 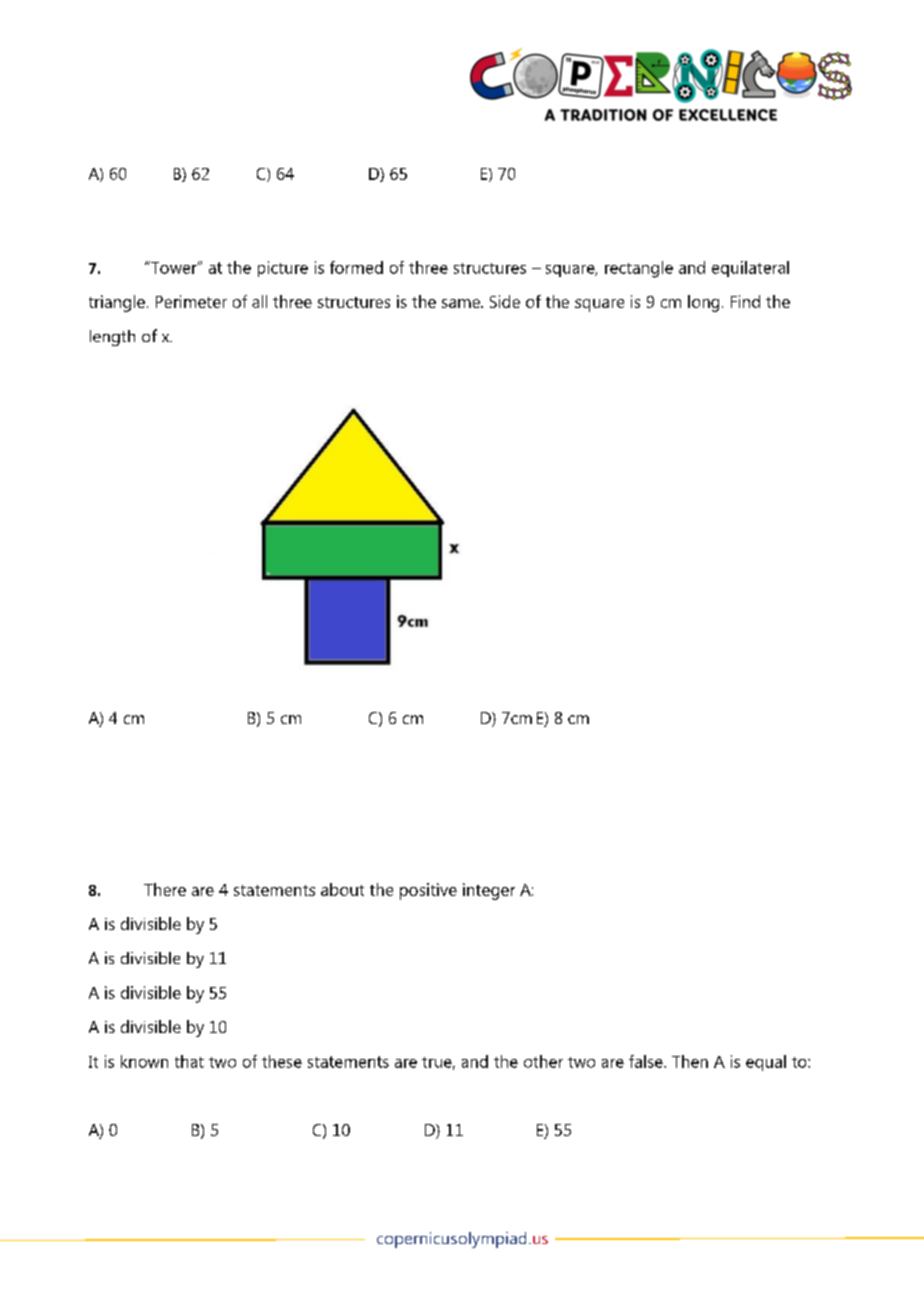 What do you see at coordinates (703, 303) in the image?
I see `long` at bounding box center [703, 303].
